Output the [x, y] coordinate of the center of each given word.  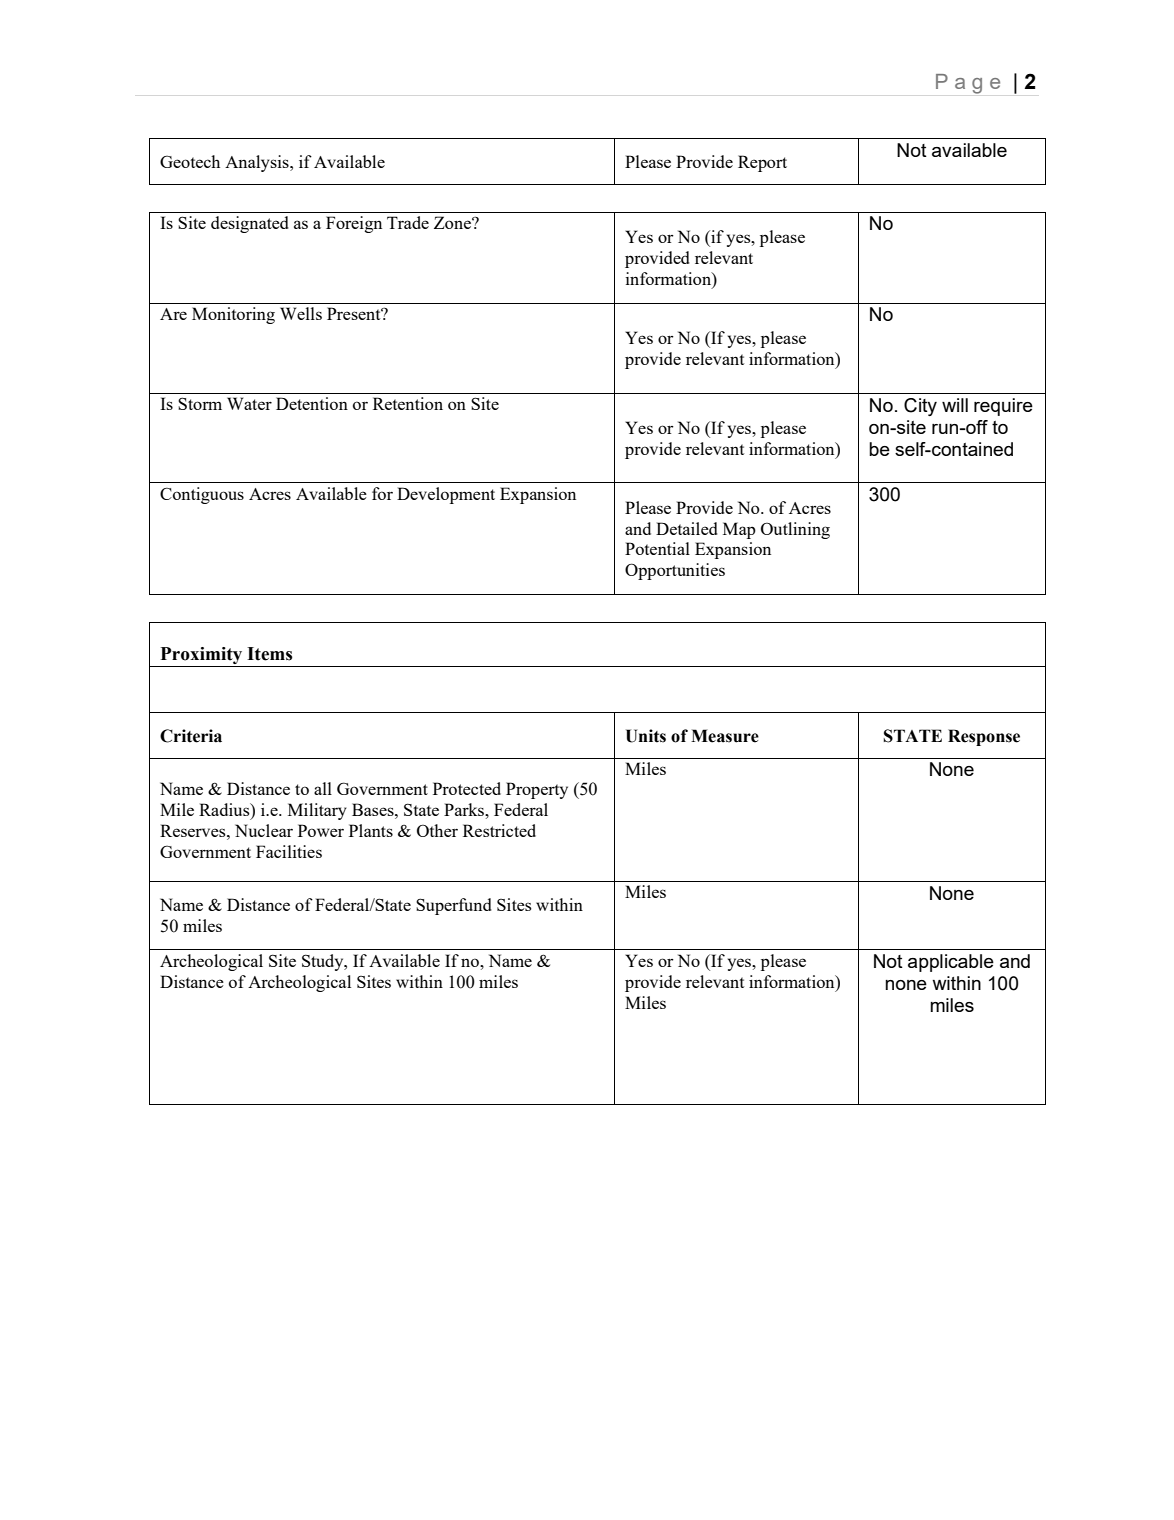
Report [762, 163]
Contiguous [202, 495]
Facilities [289, 851]
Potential [657, 548]
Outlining [795, 530]
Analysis [258, 163]
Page [968, 84]
